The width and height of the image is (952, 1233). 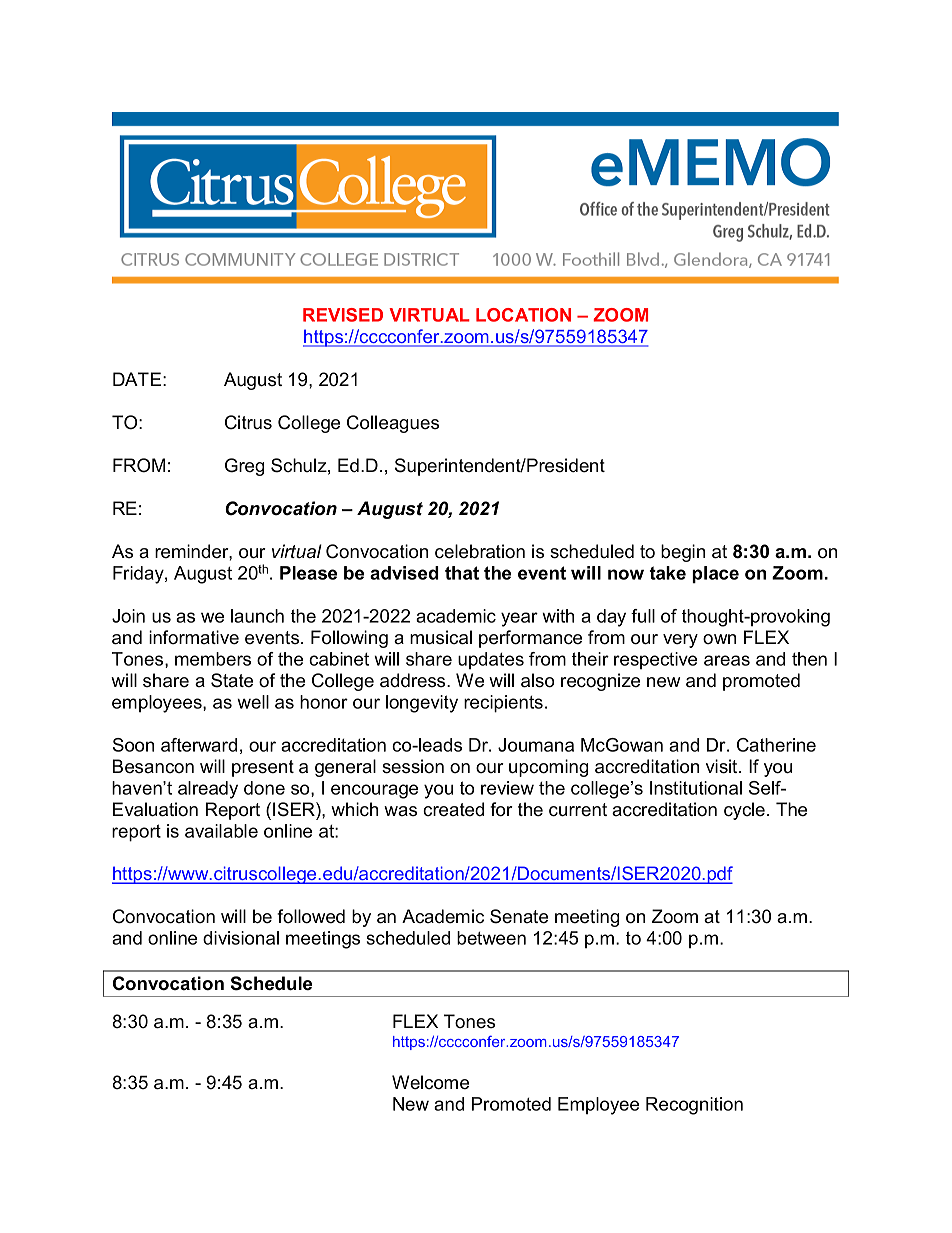 I want to click on Welcome, so click(x=430, y=1082).
